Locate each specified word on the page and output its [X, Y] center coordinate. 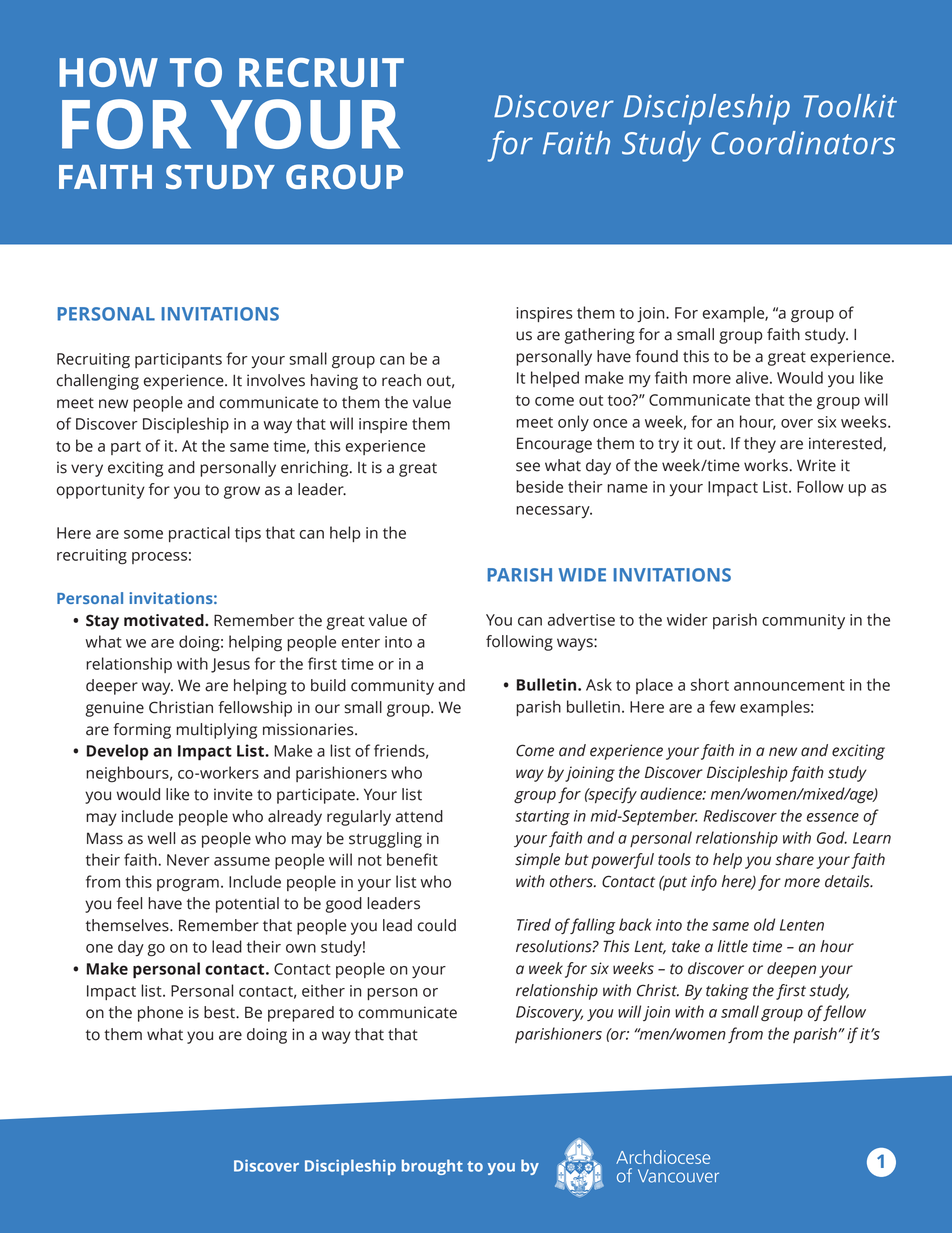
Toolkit [850, 106]
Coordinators [803, 143]
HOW [108, 72]
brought [432, 1167]
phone [160, 1014]
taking [727, 992]
